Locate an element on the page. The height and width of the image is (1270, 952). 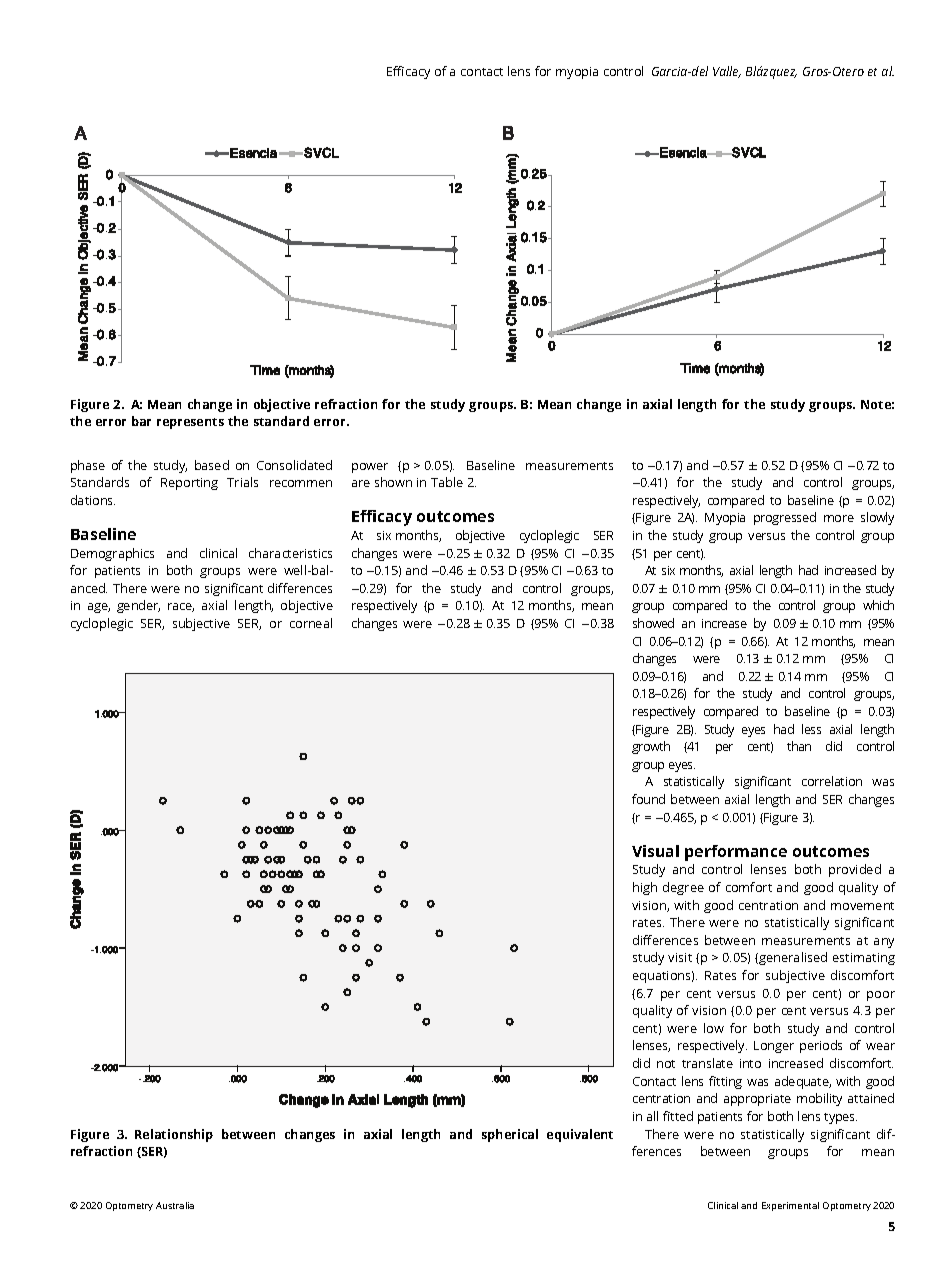
race is located at coordinates (181, 607).
